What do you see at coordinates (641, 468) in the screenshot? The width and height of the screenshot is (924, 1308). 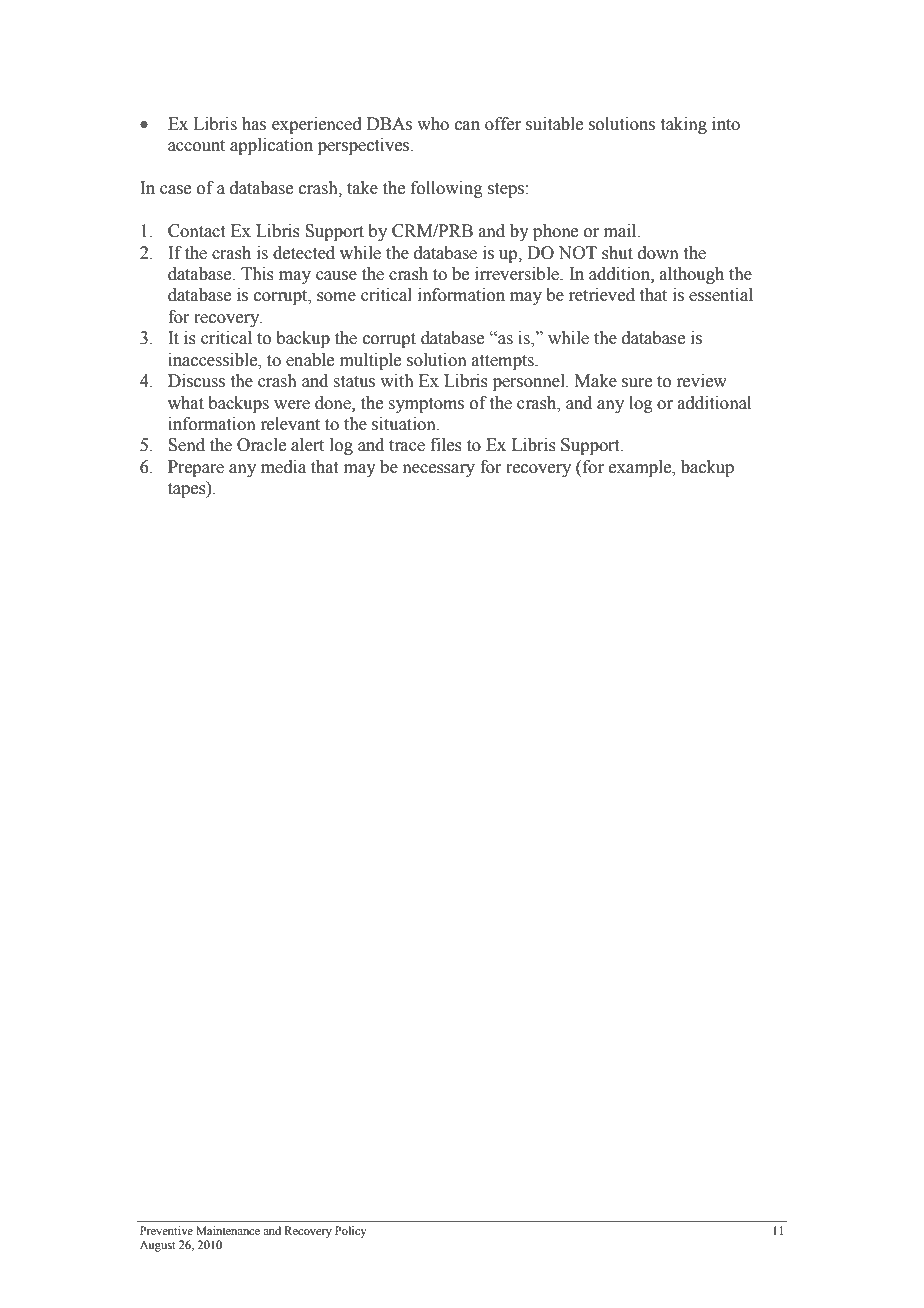 I see `example` at bounding box center [641, 468].
